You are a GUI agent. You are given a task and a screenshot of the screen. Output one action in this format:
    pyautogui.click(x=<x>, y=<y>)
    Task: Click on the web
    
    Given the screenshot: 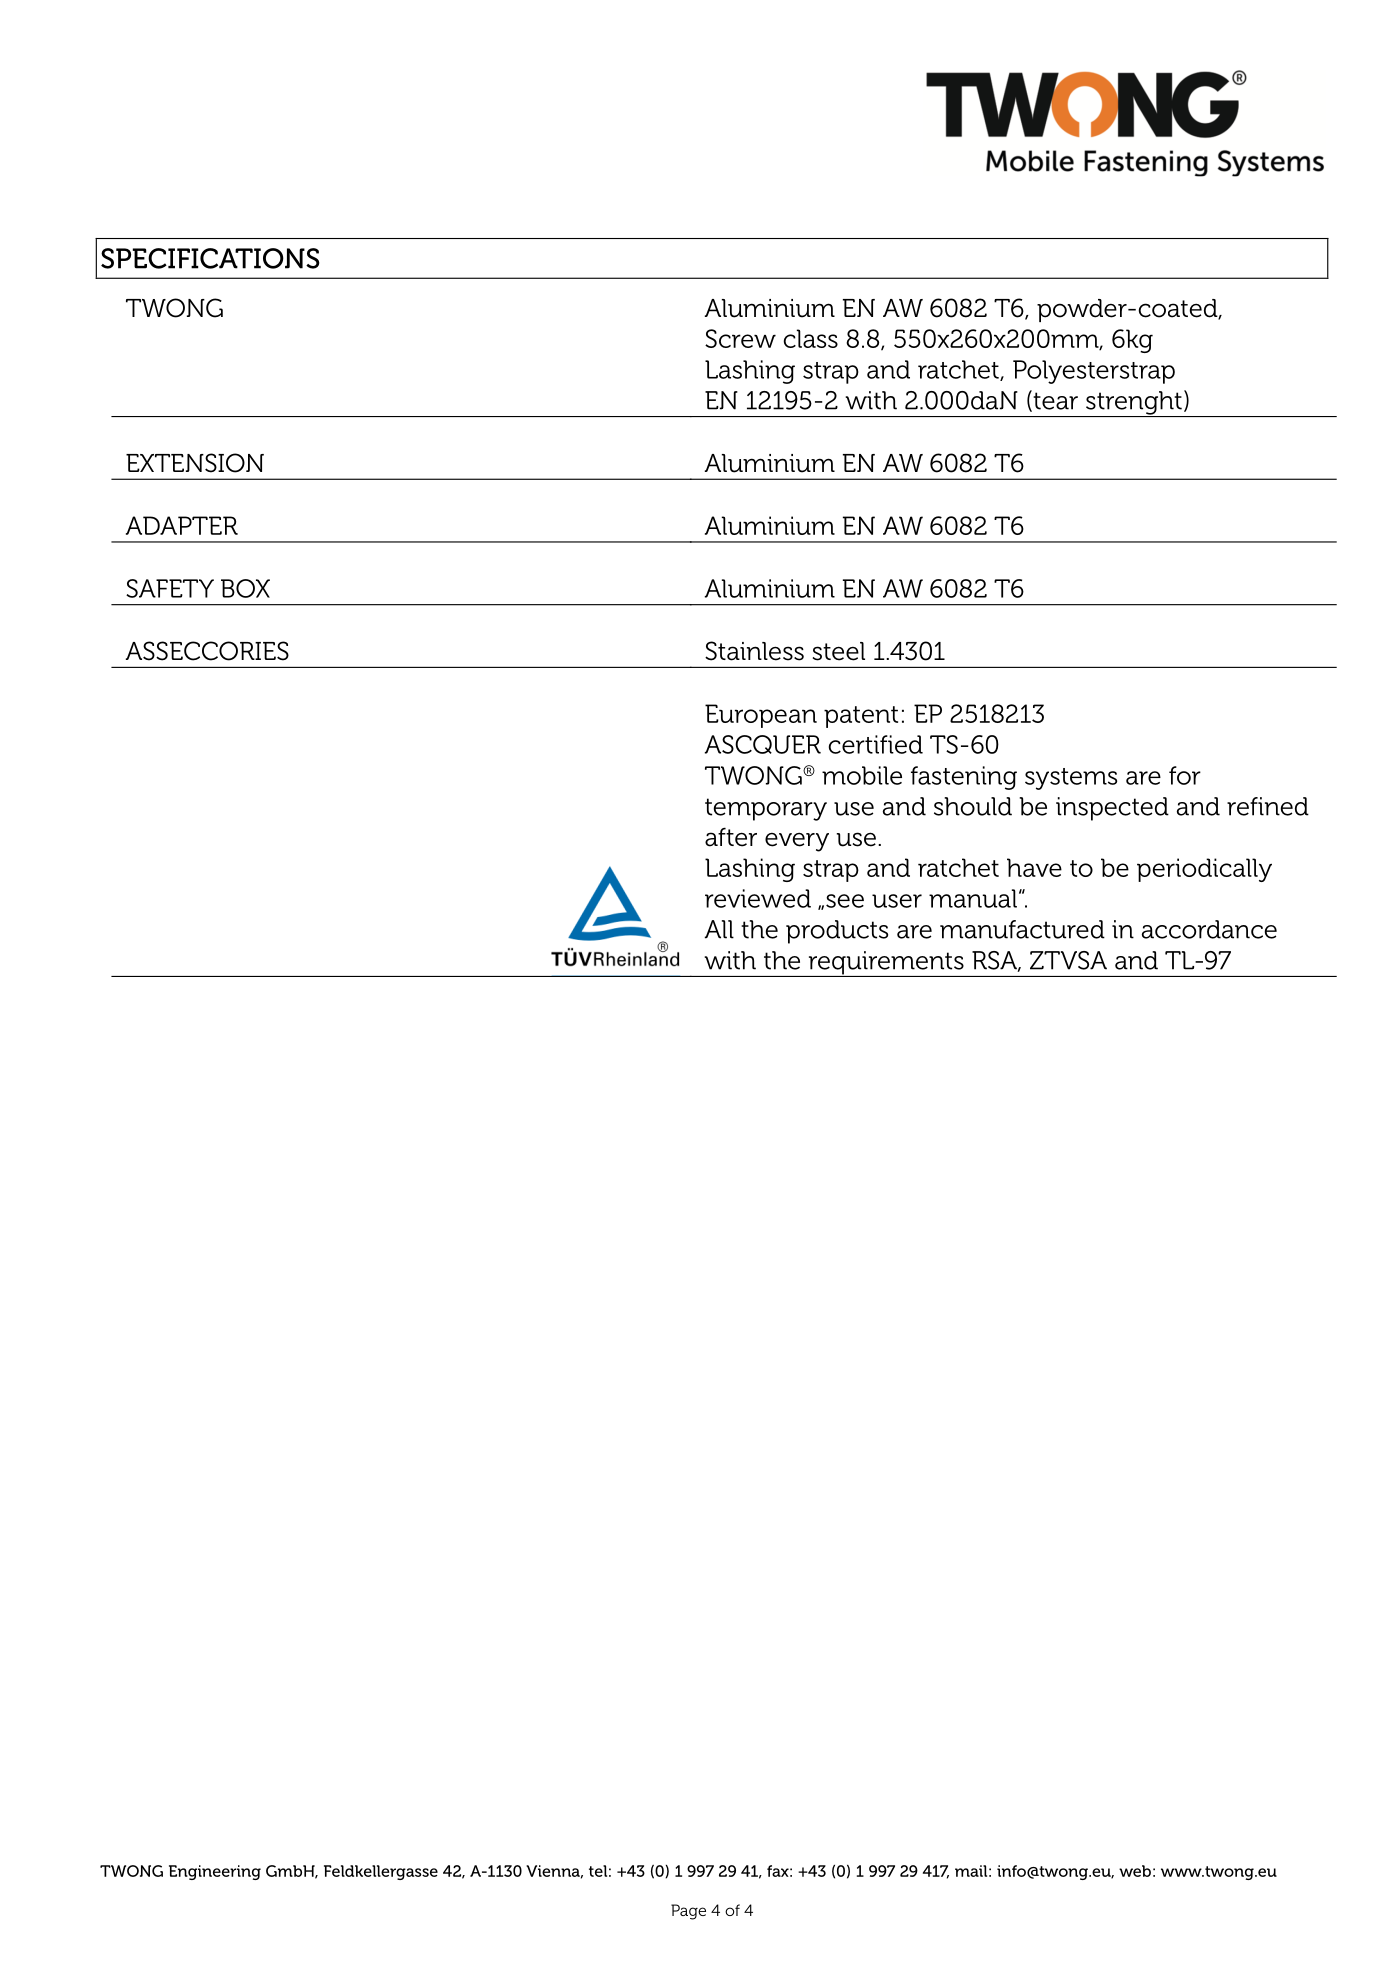 What is the action you would take?
    pyautogui.click(x=1135, y=1871)
